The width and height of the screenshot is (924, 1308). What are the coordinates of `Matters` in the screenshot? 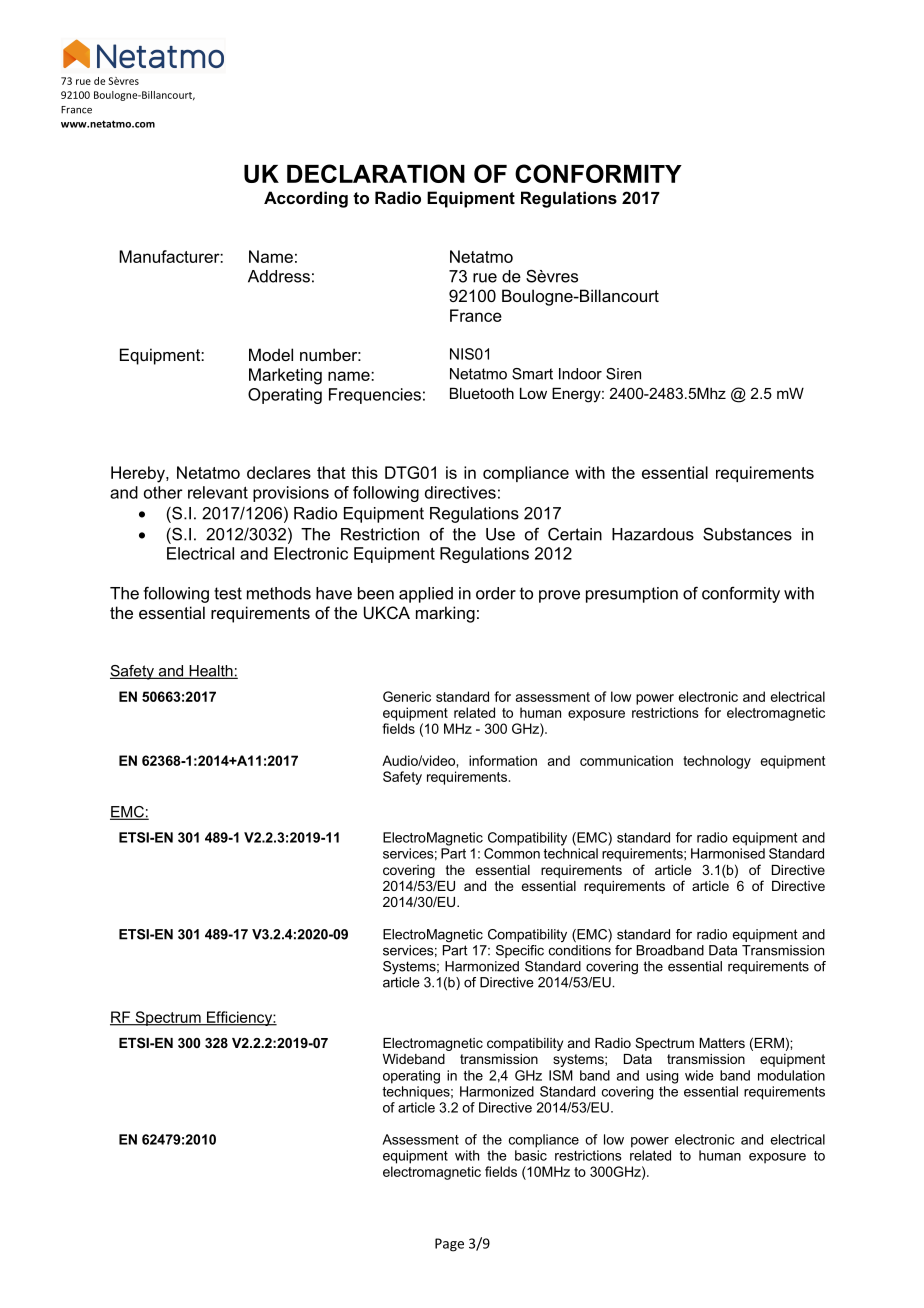 It's located at (722, 1043).
